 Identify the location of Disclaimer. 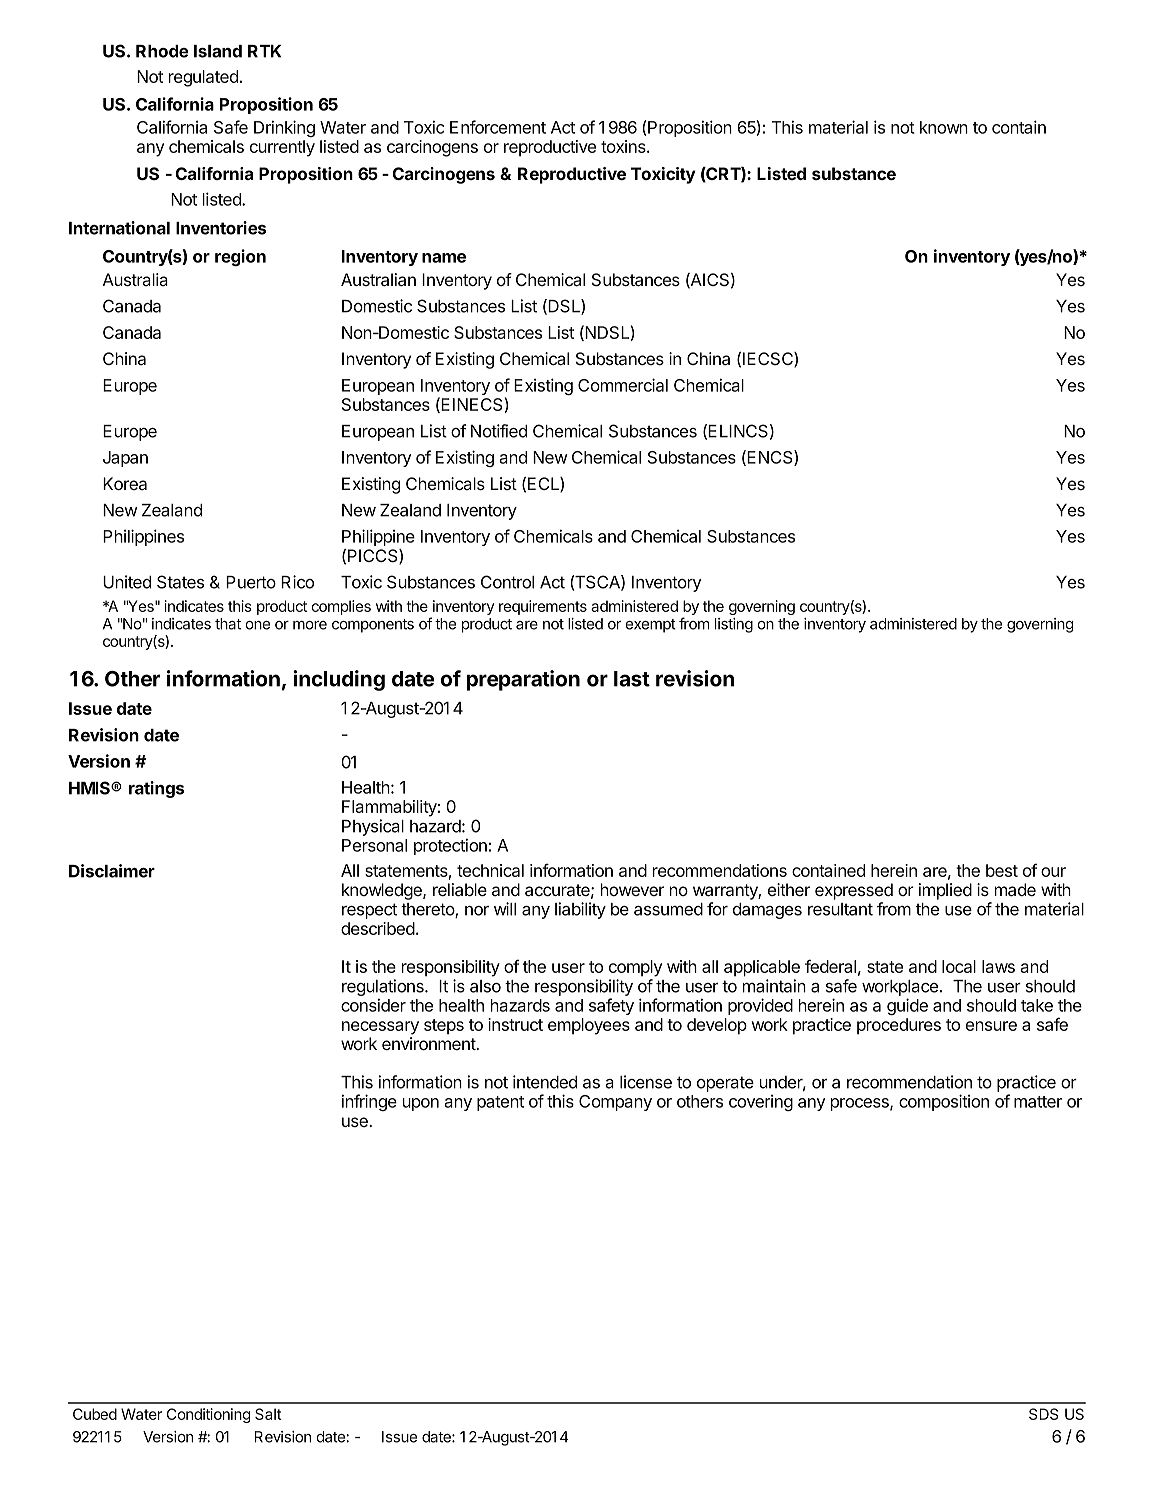
(112, 871).
